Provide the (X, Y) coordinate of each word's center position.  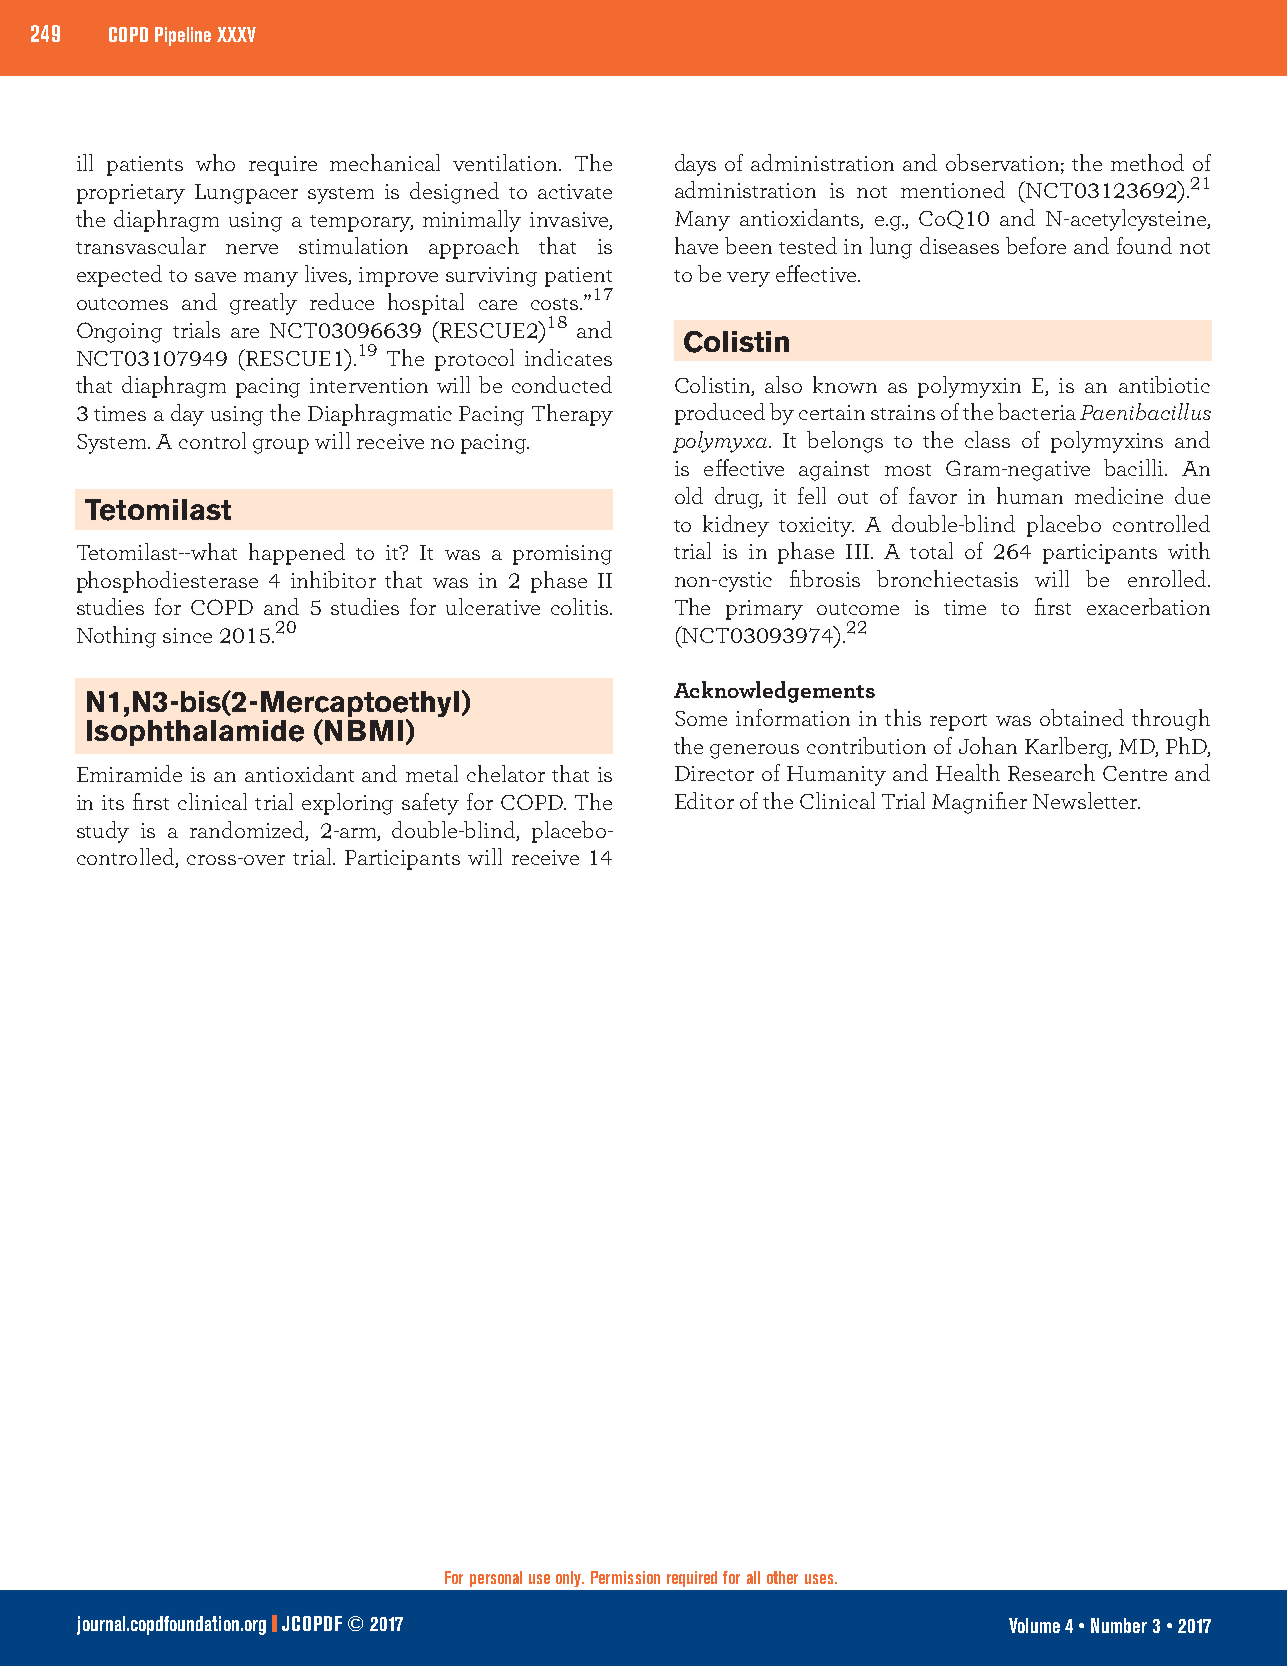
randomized (248, 830)
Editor (704, 800)
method (1147, 162)
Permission (625, 1577)
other (782, 1577)
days (695, 165)
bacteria (1037, 411)
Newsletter (1086, 800)
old (689, 495)
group (281, 446)
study (103, 832)
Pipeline (183, 36)
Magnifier (979, 803)
